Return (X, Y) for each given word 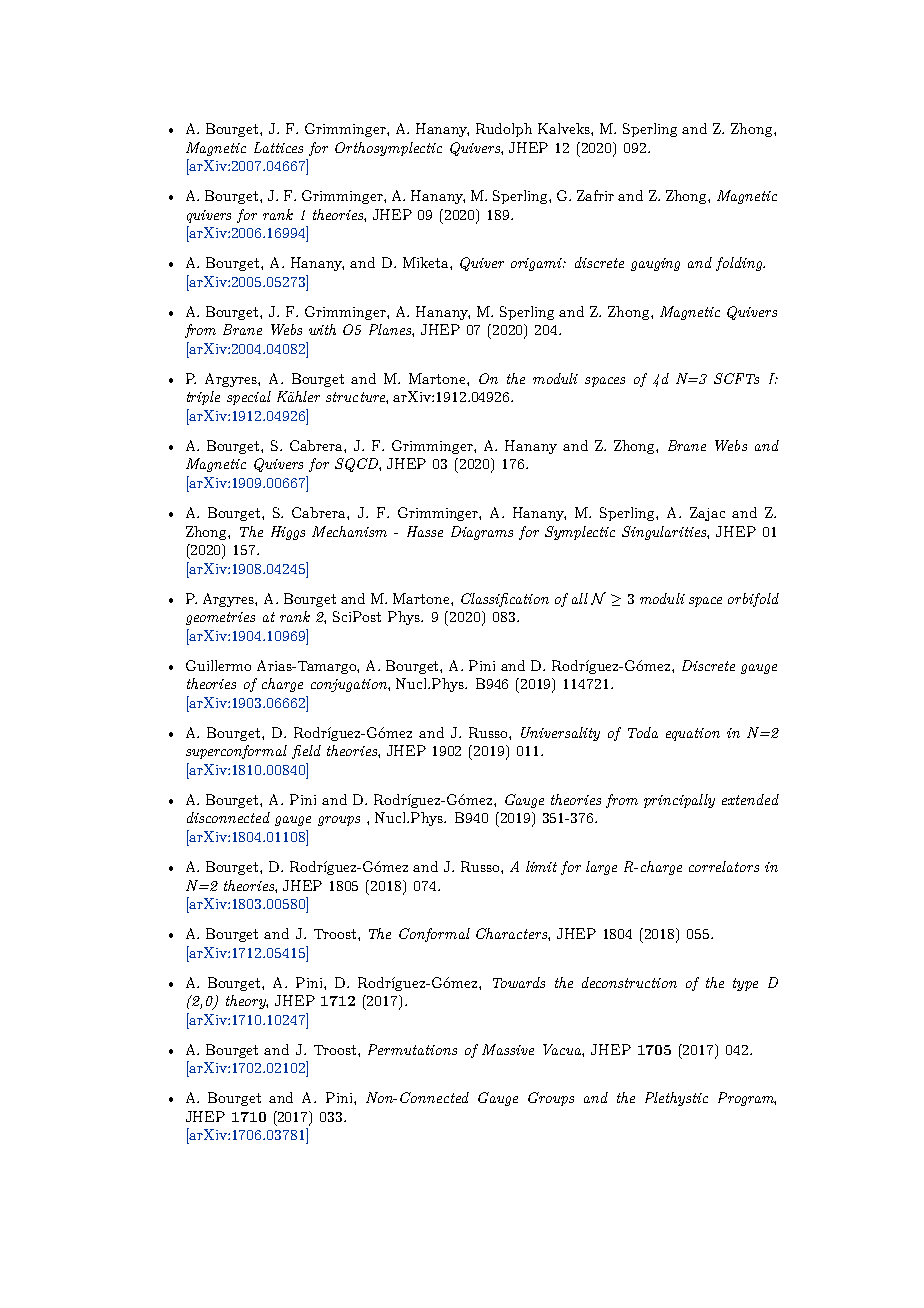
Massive (508, 1049)
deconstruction (629, 982)
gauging (655, 264)
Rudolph (504, 130)
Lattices (278, 147)
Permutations (412, 1049)
